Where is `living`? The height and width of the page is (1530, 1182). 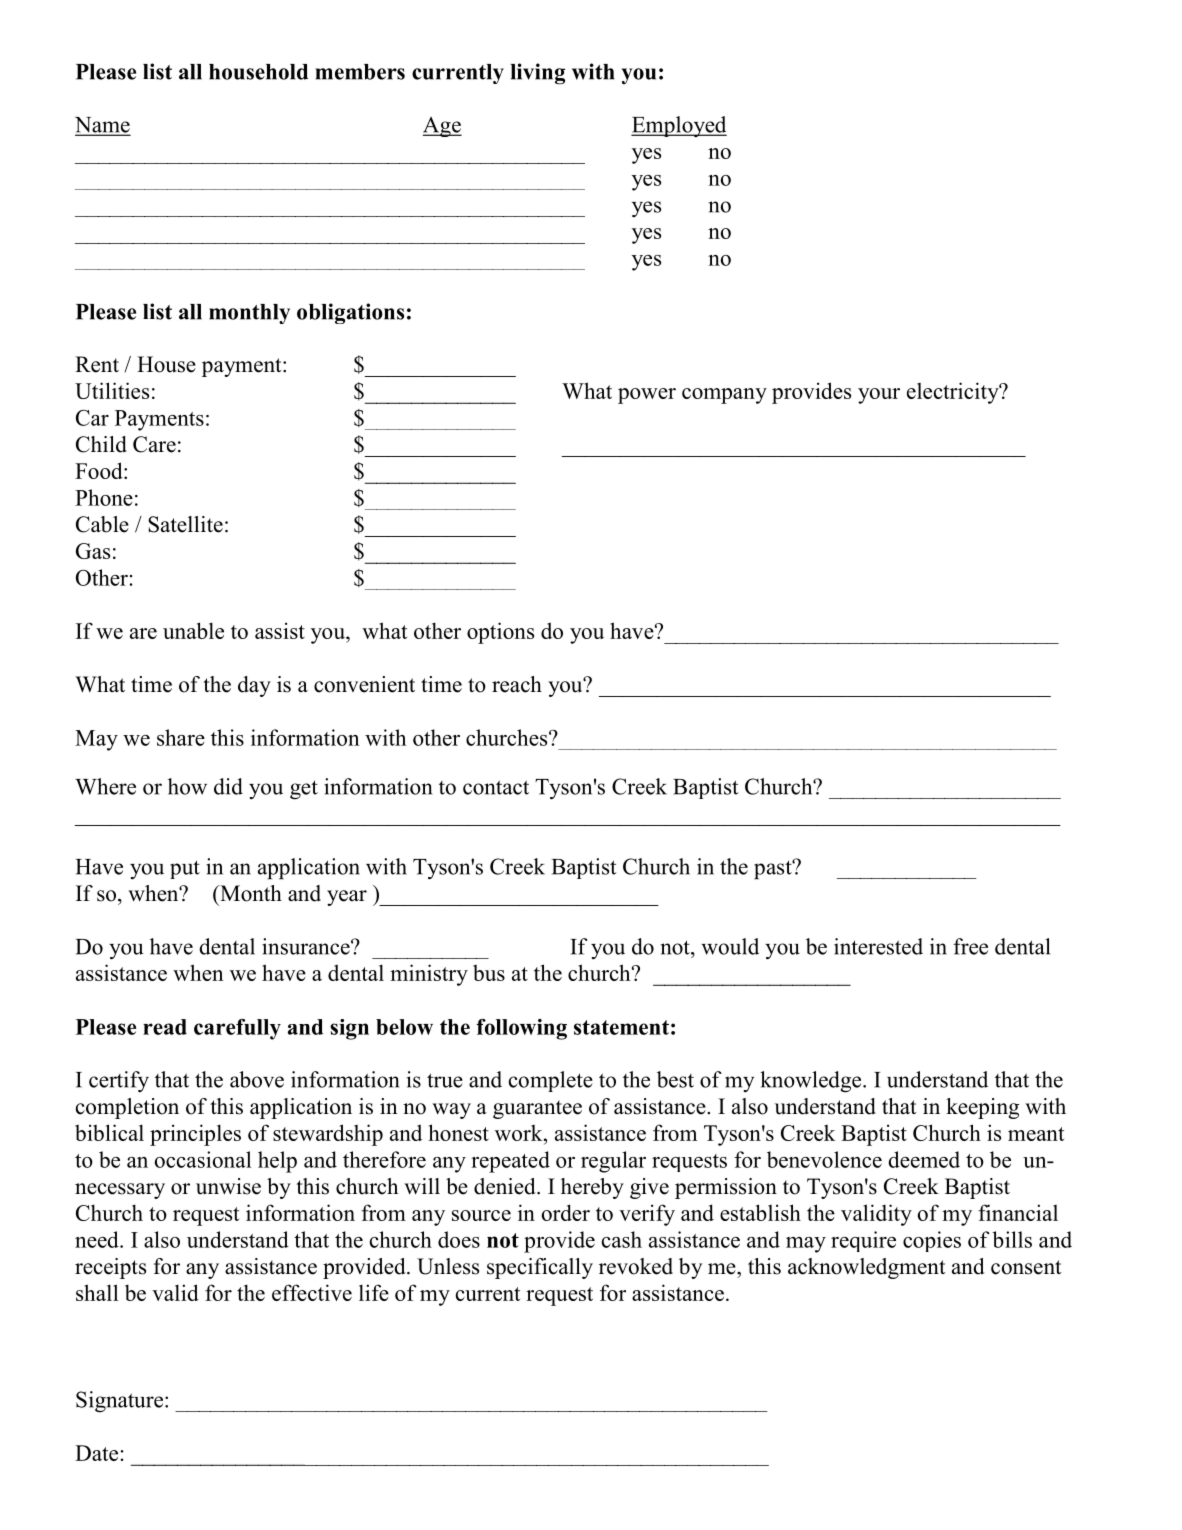
living is located at coordinates (538, 74).
